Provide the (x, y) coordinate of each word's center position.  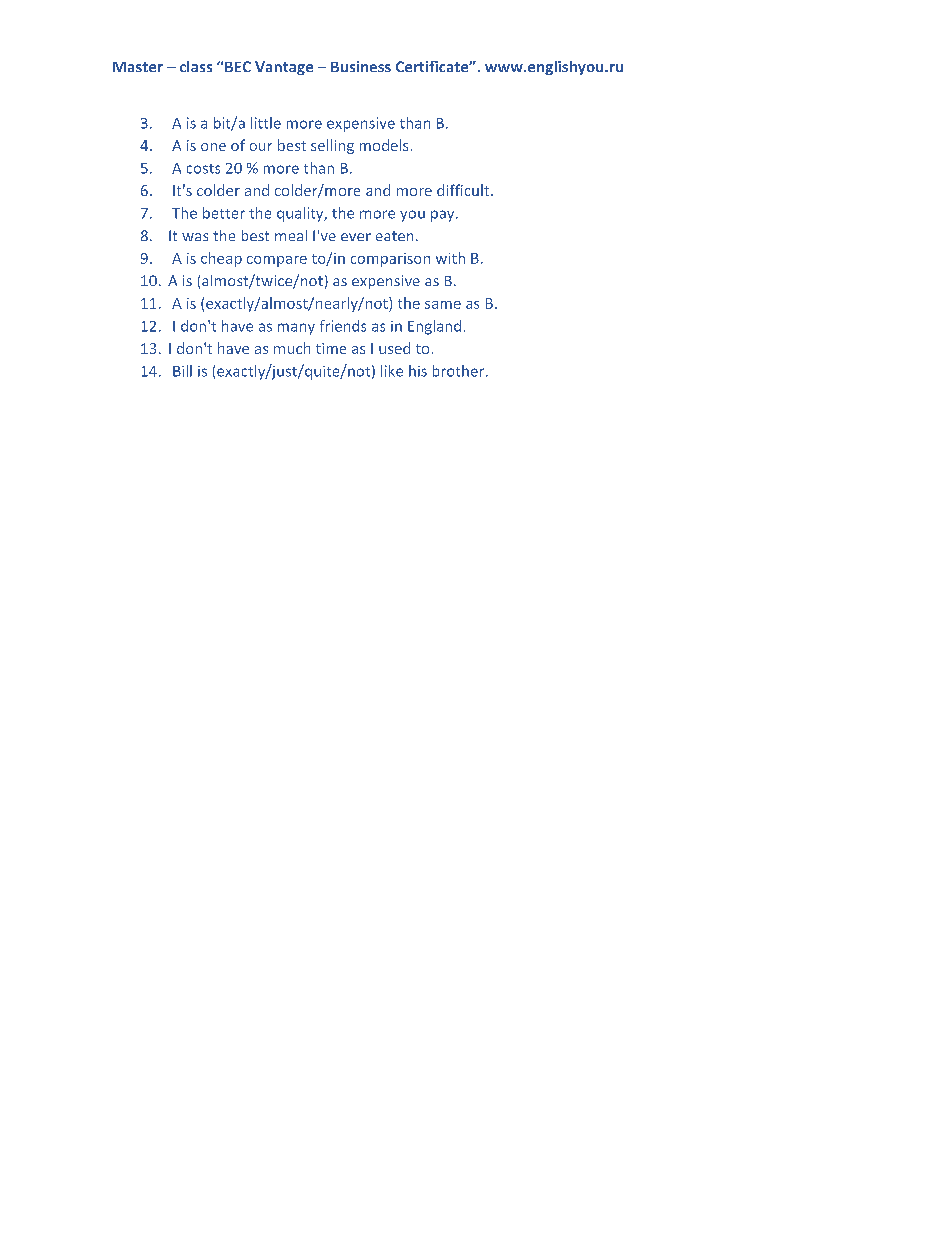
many (296, 329)
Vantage (284, 68)
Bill (182, 371)
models (384, 145)
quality (301, 214)
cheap (221, 259)
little (266, 123)
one (213, 147)
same (443, 305)
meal (291, 235)
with (450, 258)
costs (203, 169)
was (195, 237)
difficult (464, 190)
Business (361, 66)
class (196, 66)
